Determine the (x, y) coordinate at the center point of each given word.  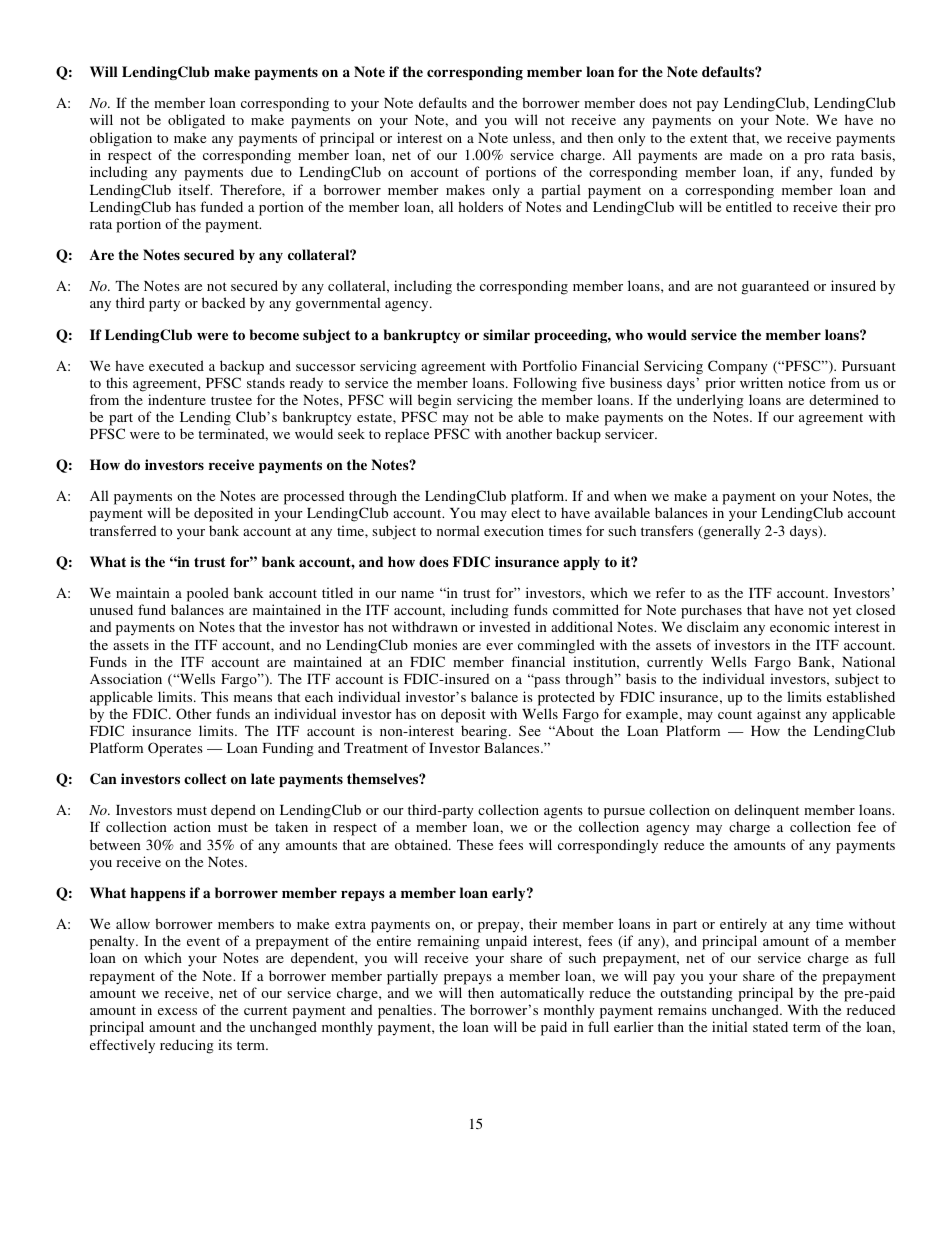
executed (176, 365)
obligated (196, 121)
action (192, 826)
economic (800, 626)
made (746, 154)
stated (770, 1026)
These (475, 844)
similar (506, 334)
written (761, 382)
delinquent (766, 811)
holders (480, 206)
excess (177, 1011)
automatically (542, 994)
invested (504, 626)
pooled (208, 594)
